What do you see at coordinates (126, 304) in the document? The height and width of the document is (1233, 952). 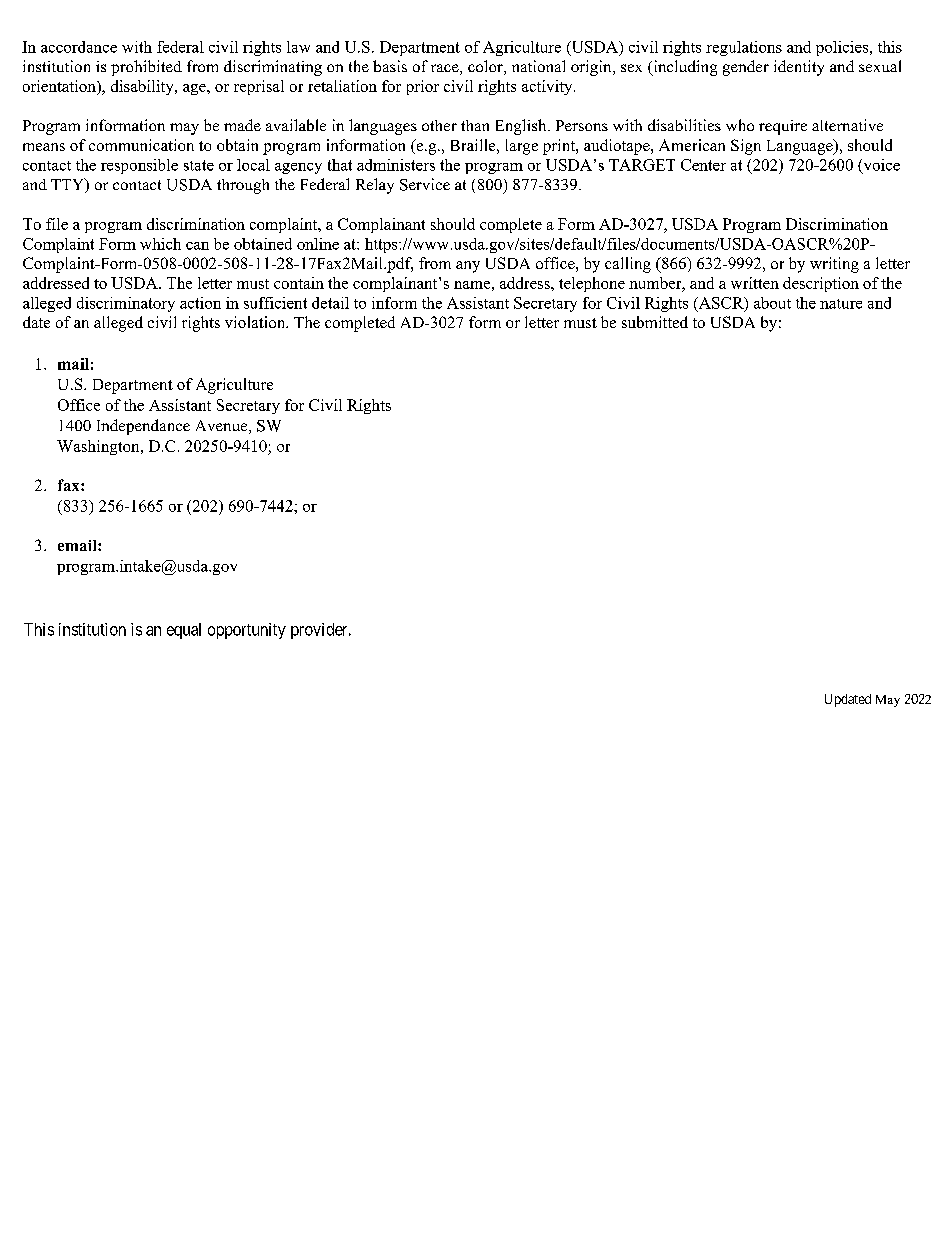 I see `discriminatory` at bounding box center [126, 304].
